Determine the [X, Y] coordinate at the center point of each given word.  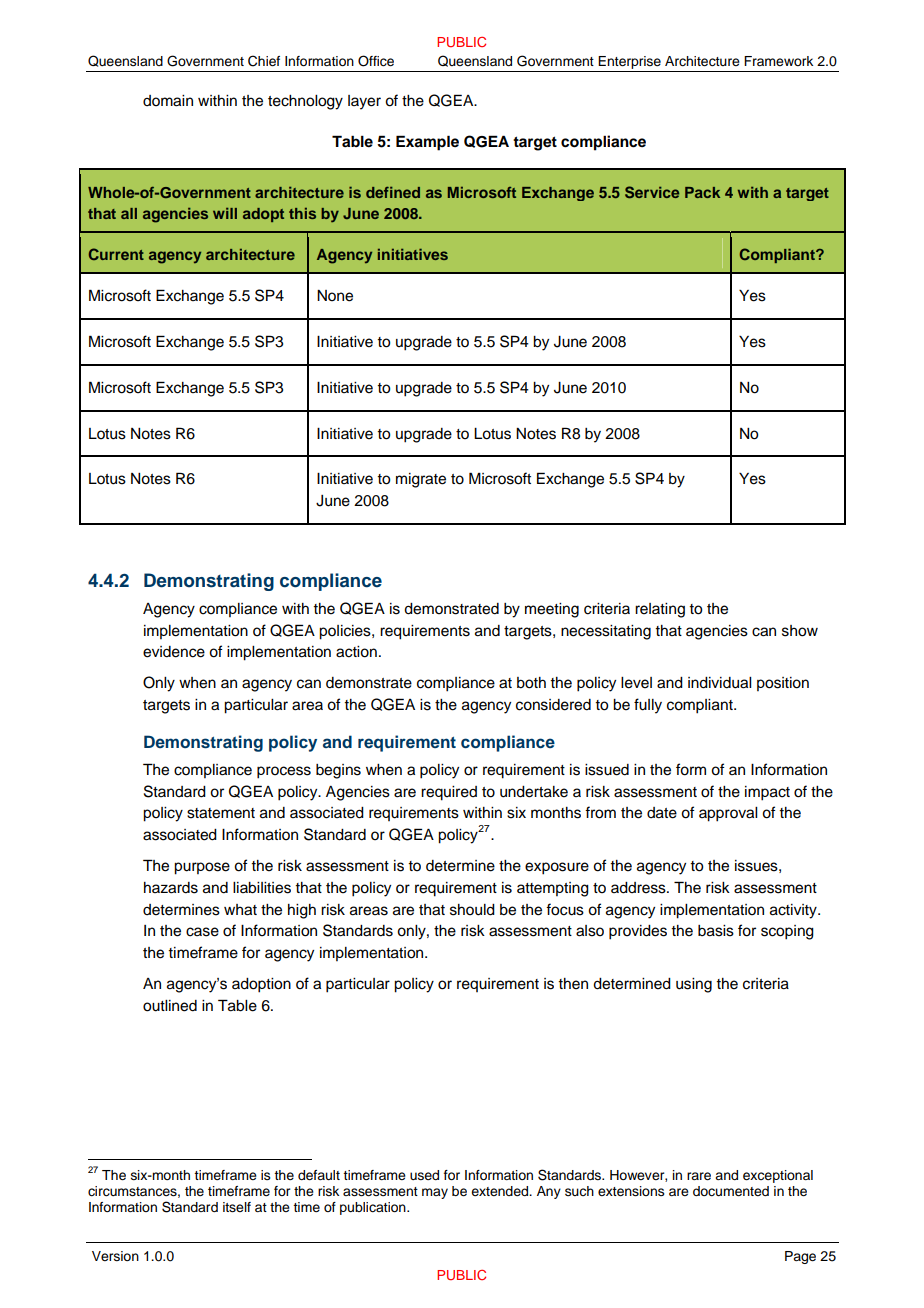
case [202, 932]
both [531, 683]
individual [719, 683]
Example [427, 143]
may [435, 1193]
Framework [778, 61]
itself [237, 1207]
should [472, 910]
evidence [174, 652]
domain [168, 101]
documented [731, 1191]
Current [116, 254]
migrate [421, 480]
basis [716, 931]
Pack [702, 192]
